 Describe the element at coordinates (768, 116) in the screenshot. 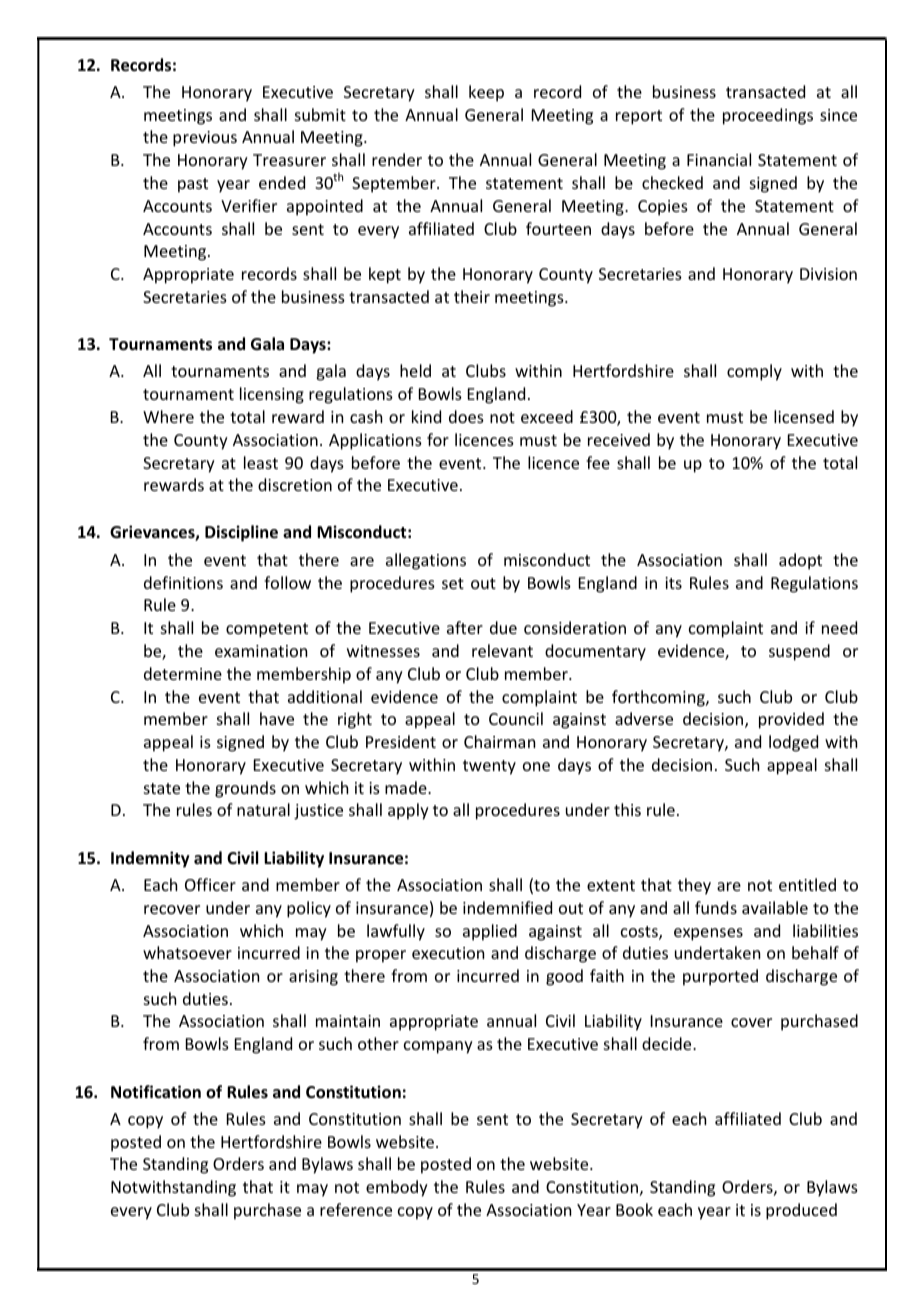

I see `proceedings` at that location.
